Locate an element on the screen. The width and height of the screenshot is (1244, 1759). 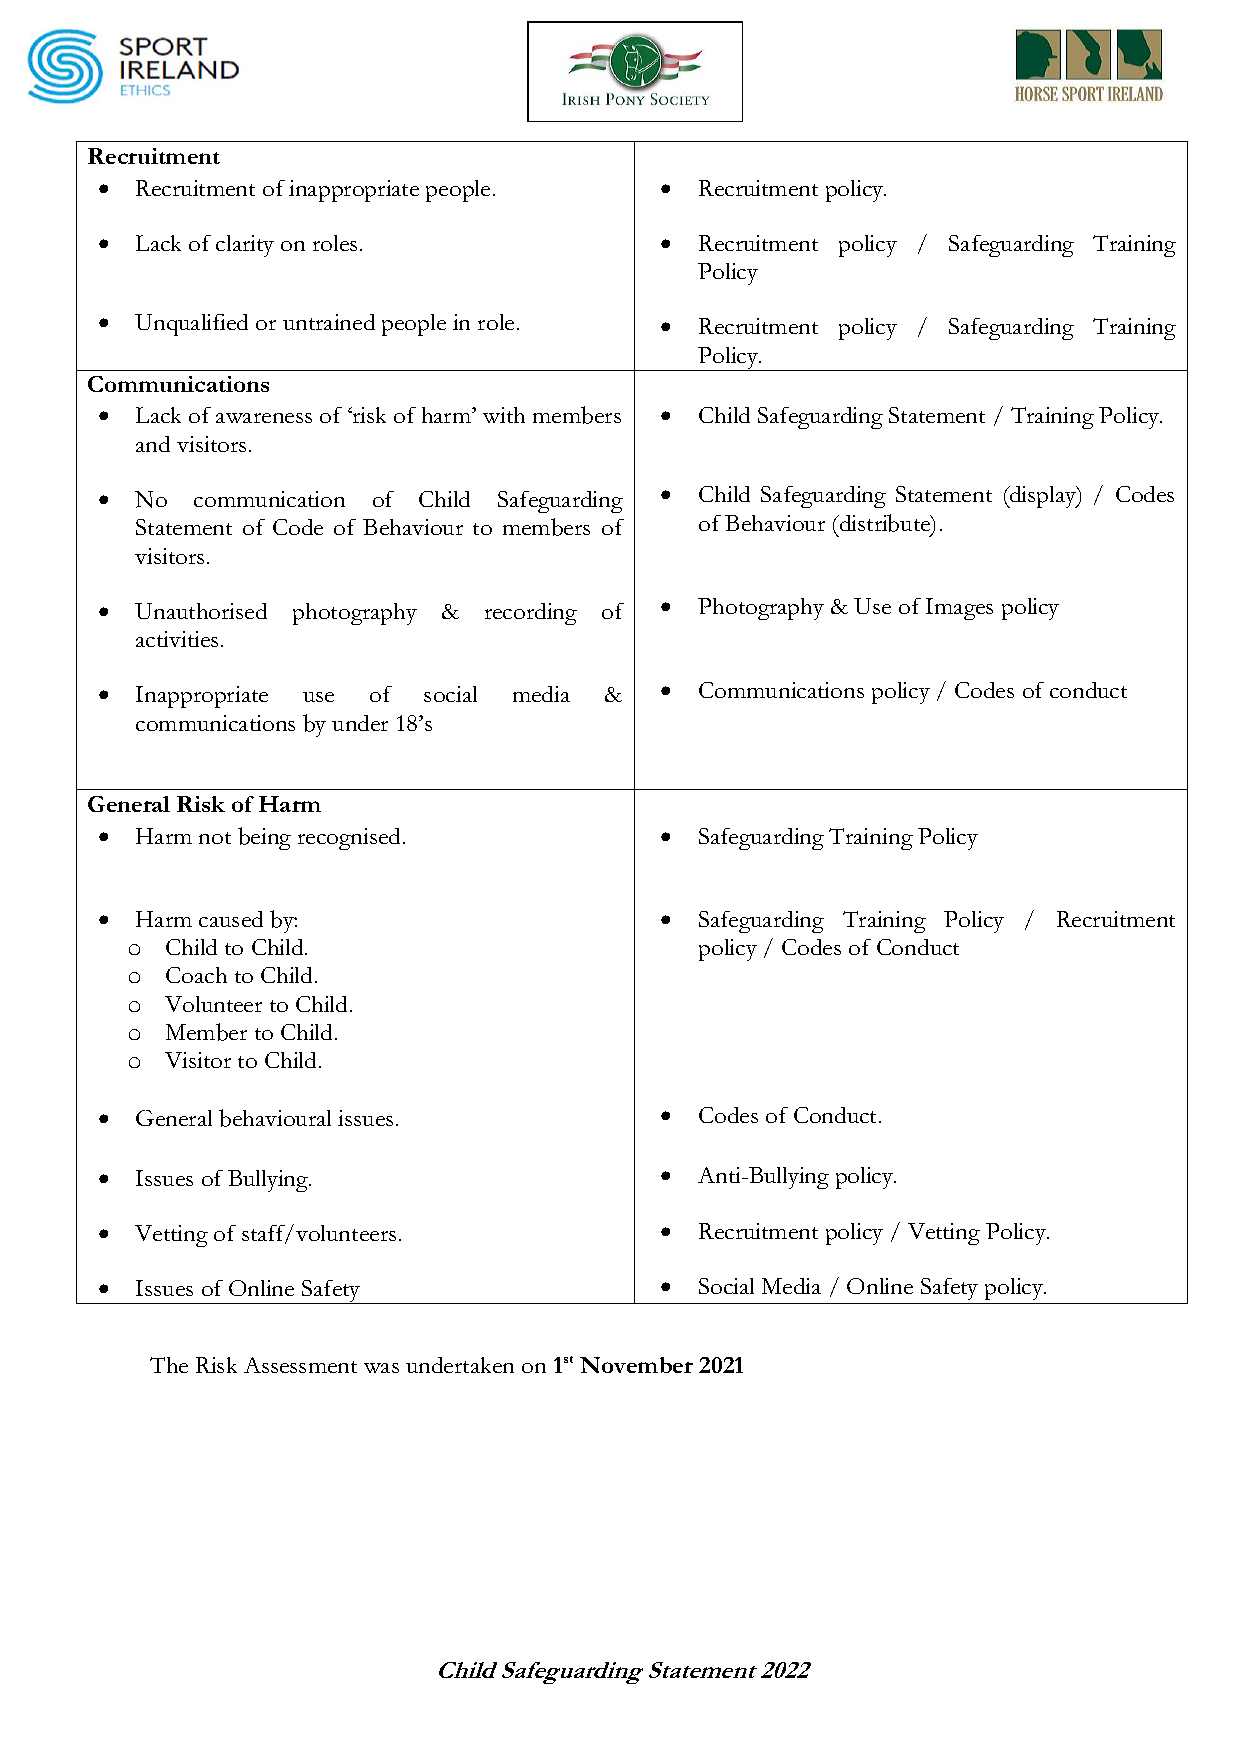
display is located at coordinates (1043, 497).
